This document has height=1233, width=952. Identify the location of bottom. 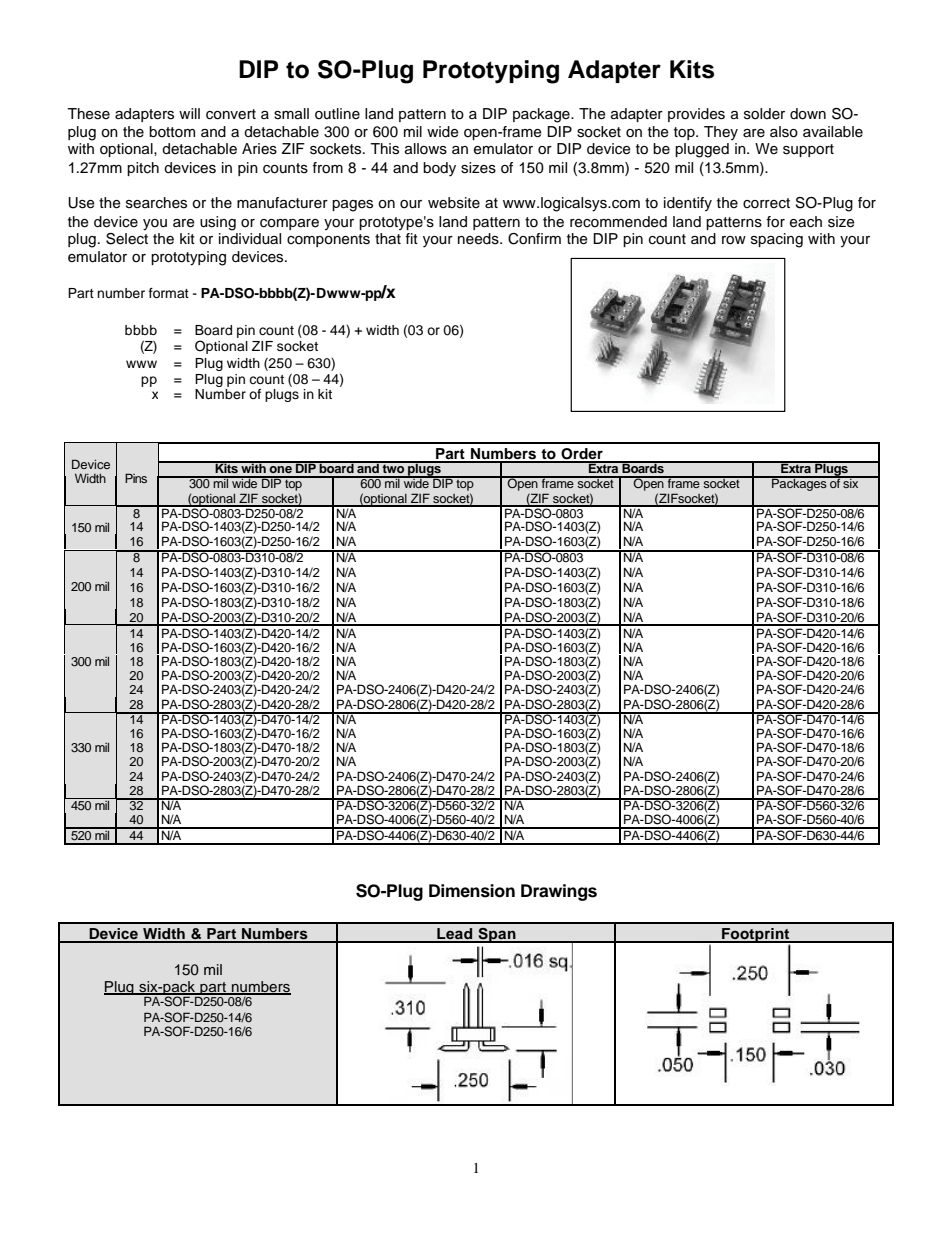
(172, 132).
